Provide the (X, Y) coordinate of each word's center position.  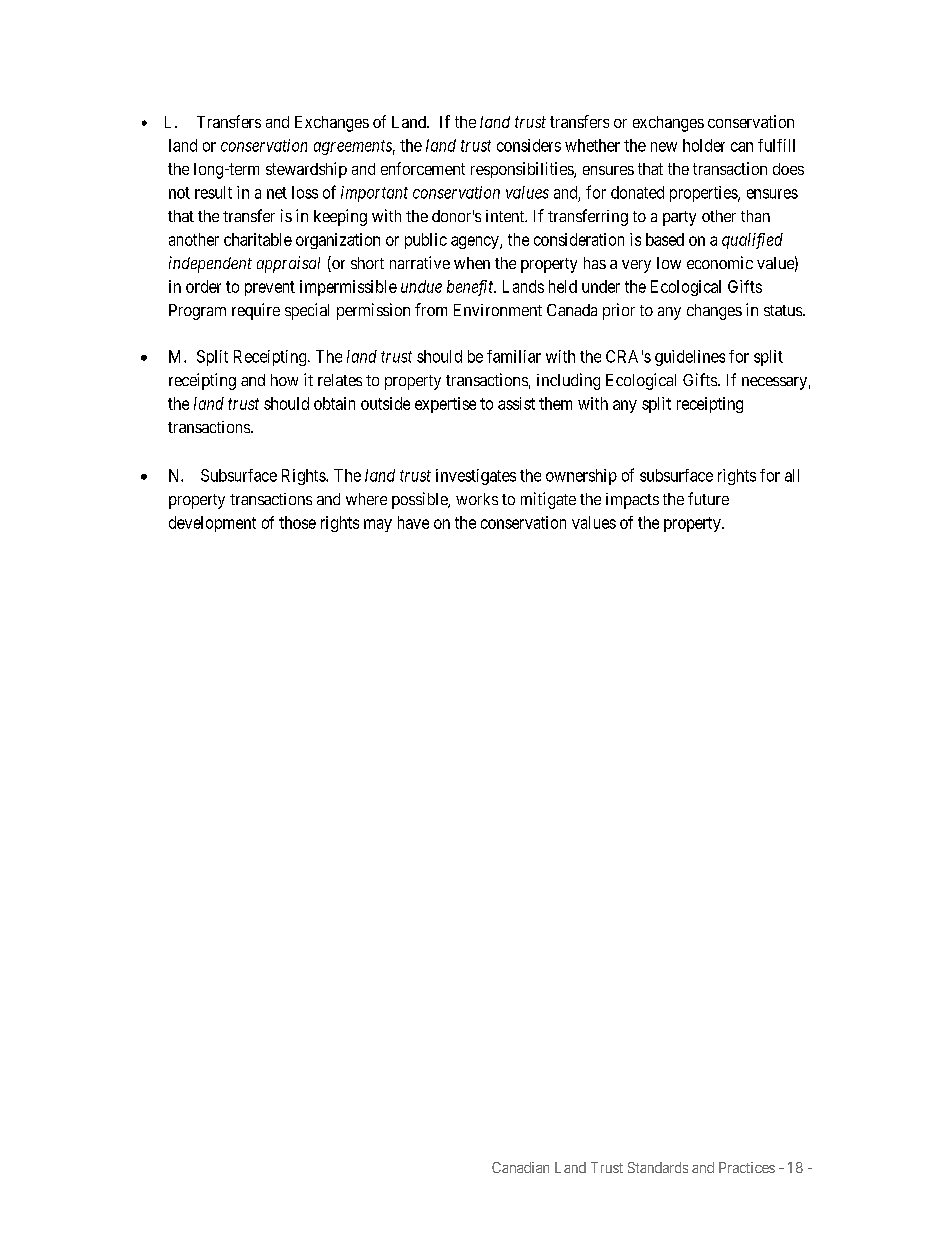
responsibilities (523, 170)
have (413, 522)
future (708, 498)
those (297, 522)
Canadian (520, 1167)
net (277, 193)
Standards (658, 1167)
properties (704, 194)
